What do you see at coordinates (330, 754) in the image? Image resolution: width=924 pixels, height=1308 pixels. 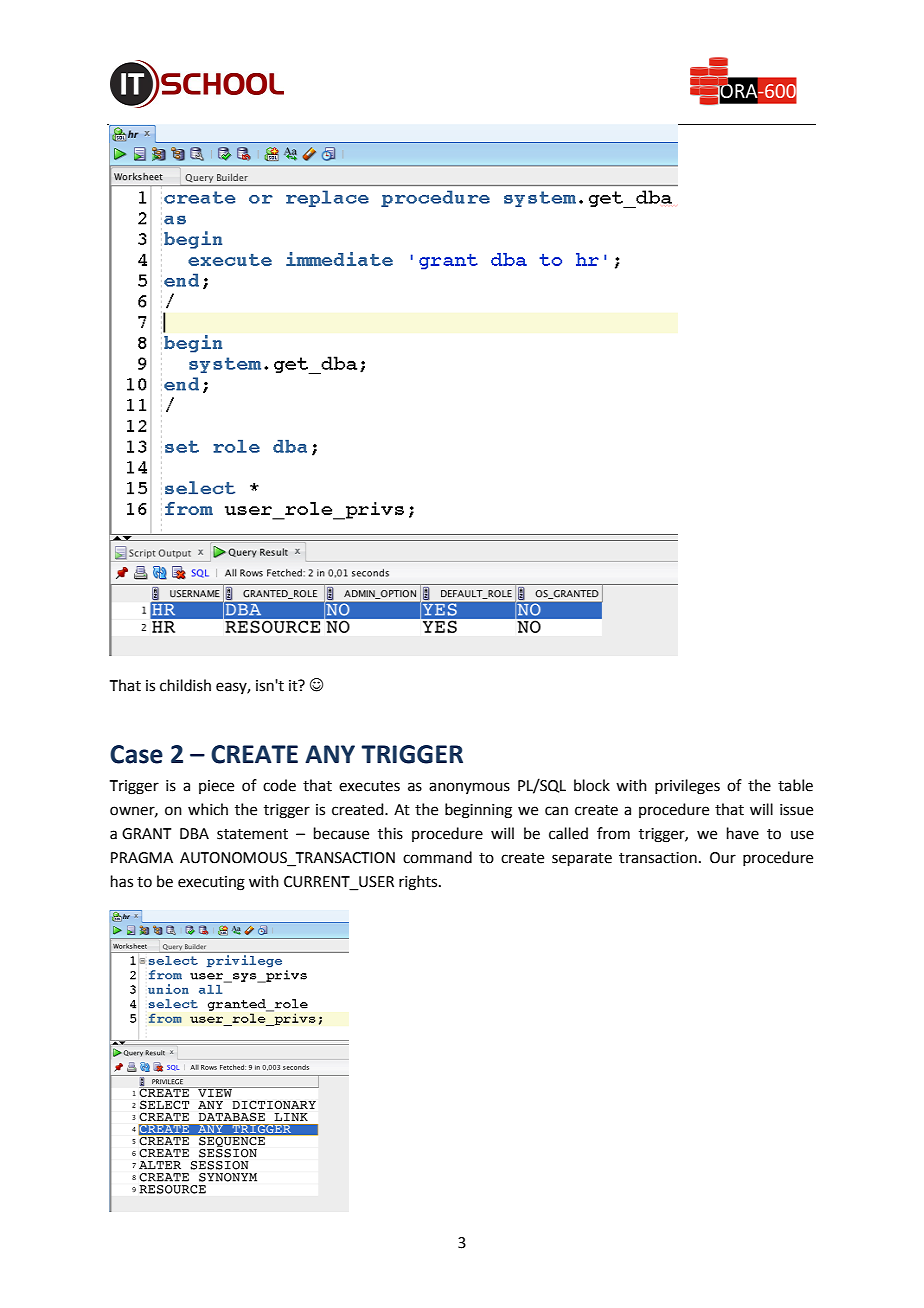 I see `ANY` at bounding box center [330, 754].
